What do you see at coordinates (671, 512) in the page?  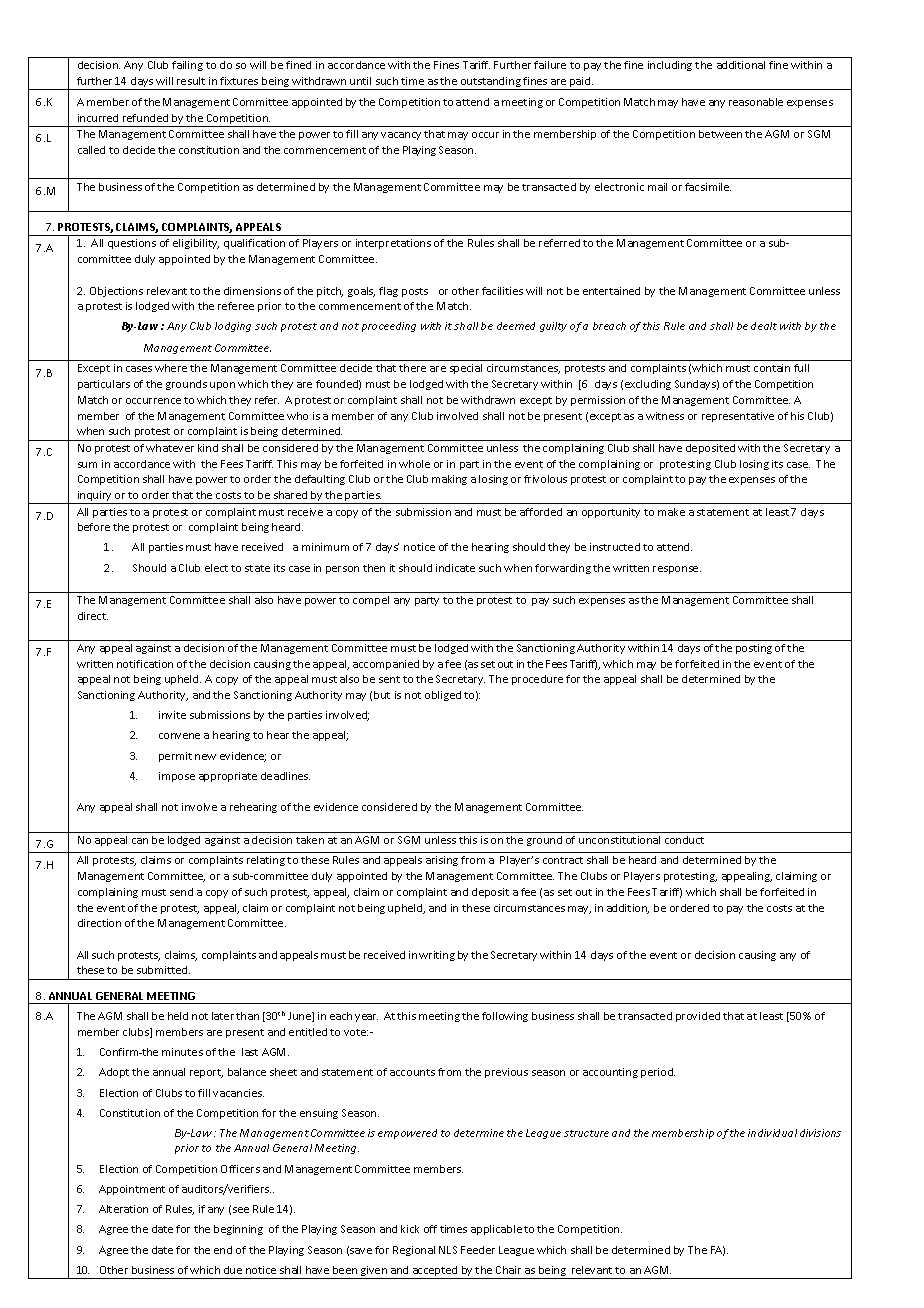 I see `make` at bounding box center [671, 512].
